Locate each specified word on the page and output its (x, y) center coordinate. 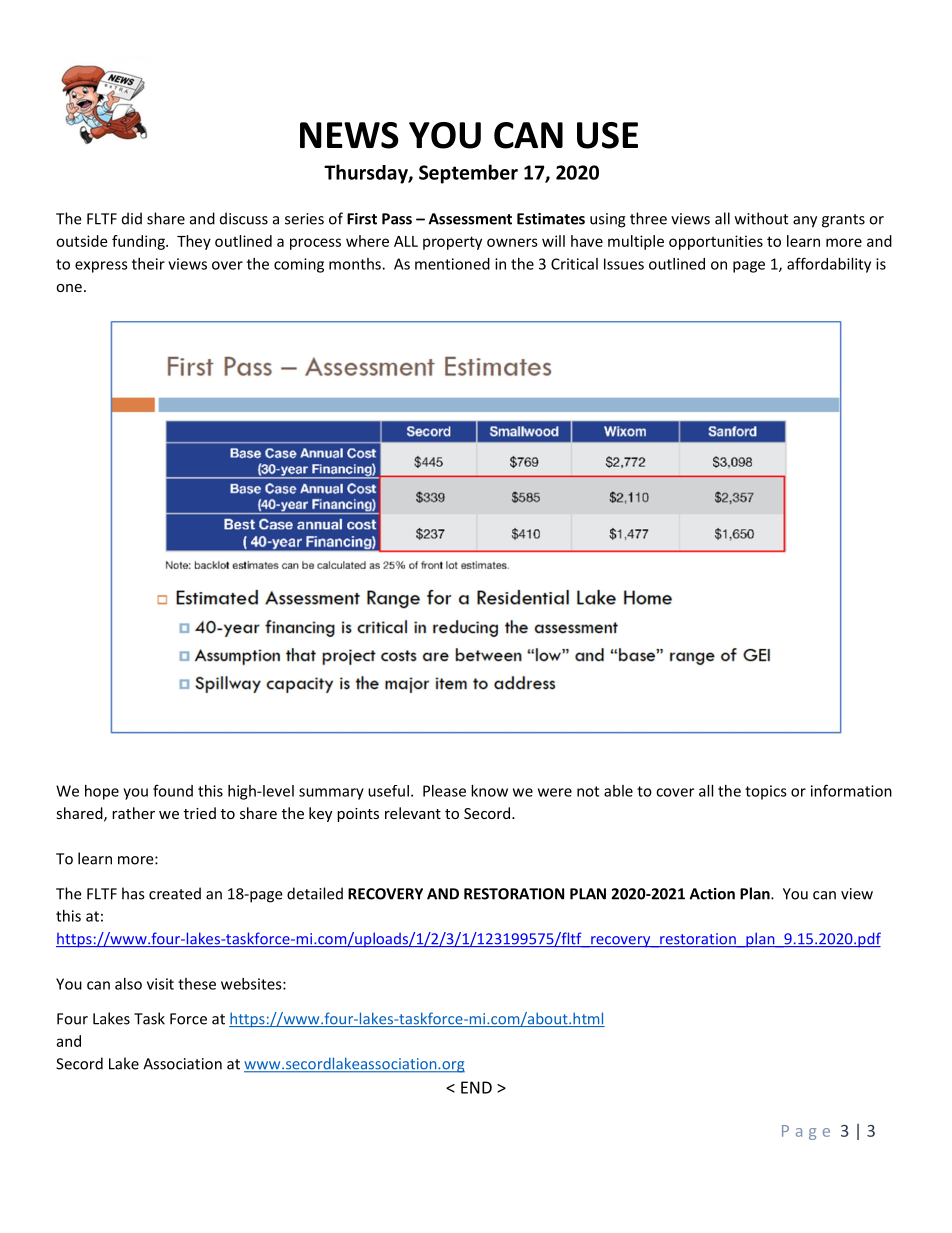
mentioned (452, 264)
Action (712, 894)
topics (766, 792)
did (132, 218)
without (761, 218)
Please (444, 791)
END (476, 1087)
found (173, 790)
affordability (829, 265)
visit (160, 984)
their (148, 264)
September (468, 174)
